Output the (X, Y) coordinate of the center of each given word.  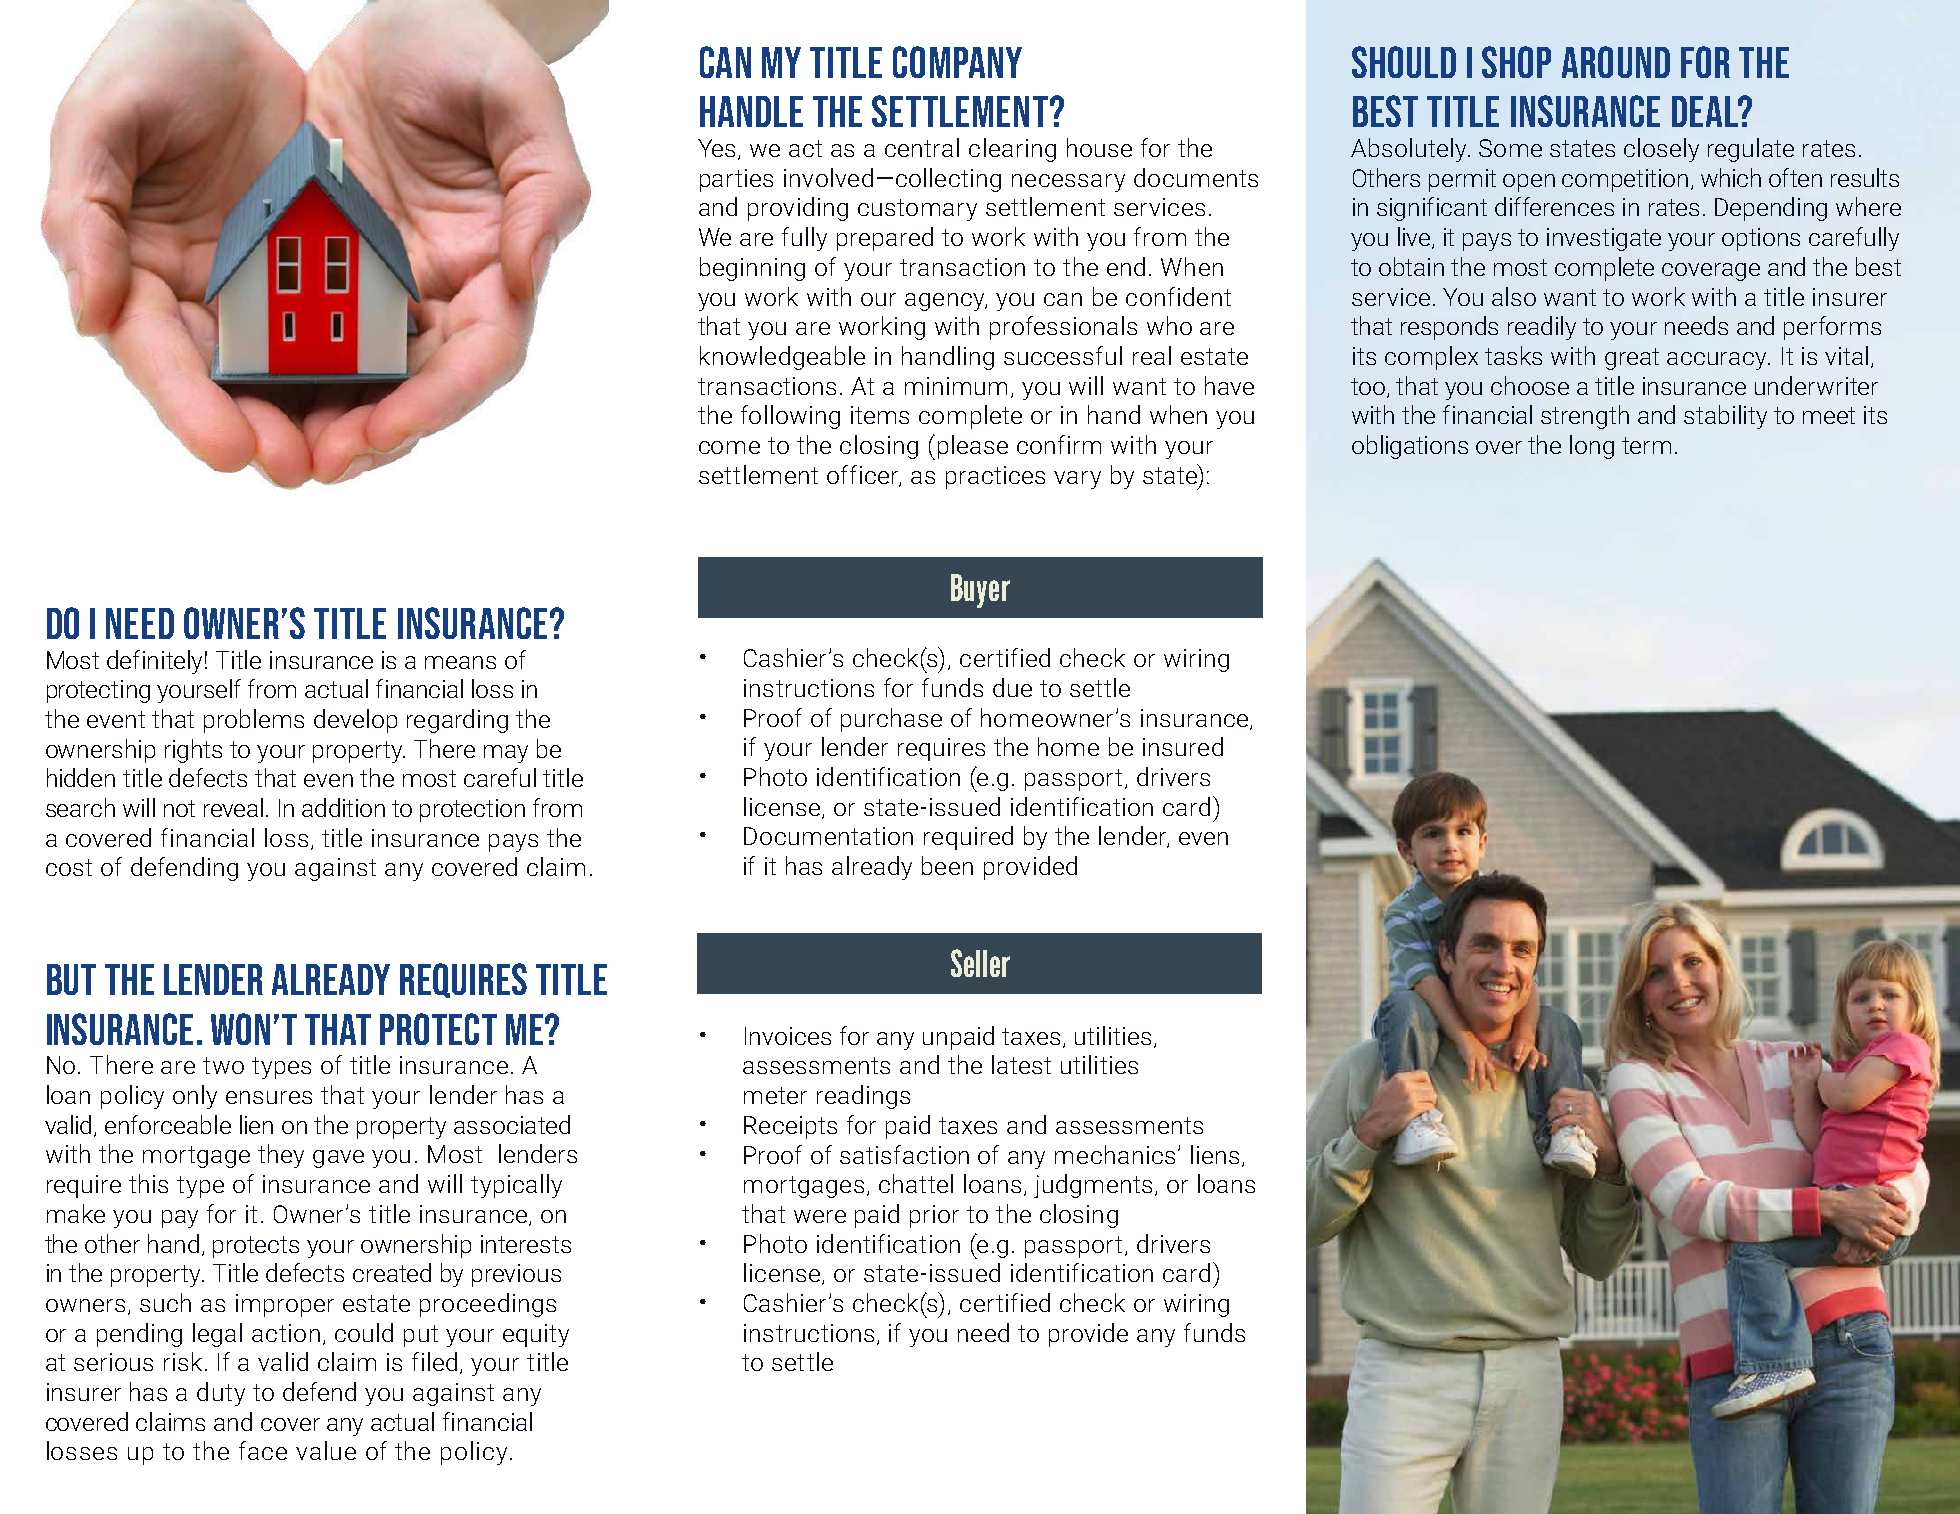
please (973, 447)
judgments (1093, 1186)
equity (536, 1335)
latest (1021, 1064)
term (1646, 445)
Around (1616, 62)
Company (957, 62)
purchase (891, 720)
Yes (718, 149)
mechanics (1115, 1154)
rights (193, 751)
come (729, 447)
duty (221, 1394)
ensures (269, 1097)
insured (1183, 746)
